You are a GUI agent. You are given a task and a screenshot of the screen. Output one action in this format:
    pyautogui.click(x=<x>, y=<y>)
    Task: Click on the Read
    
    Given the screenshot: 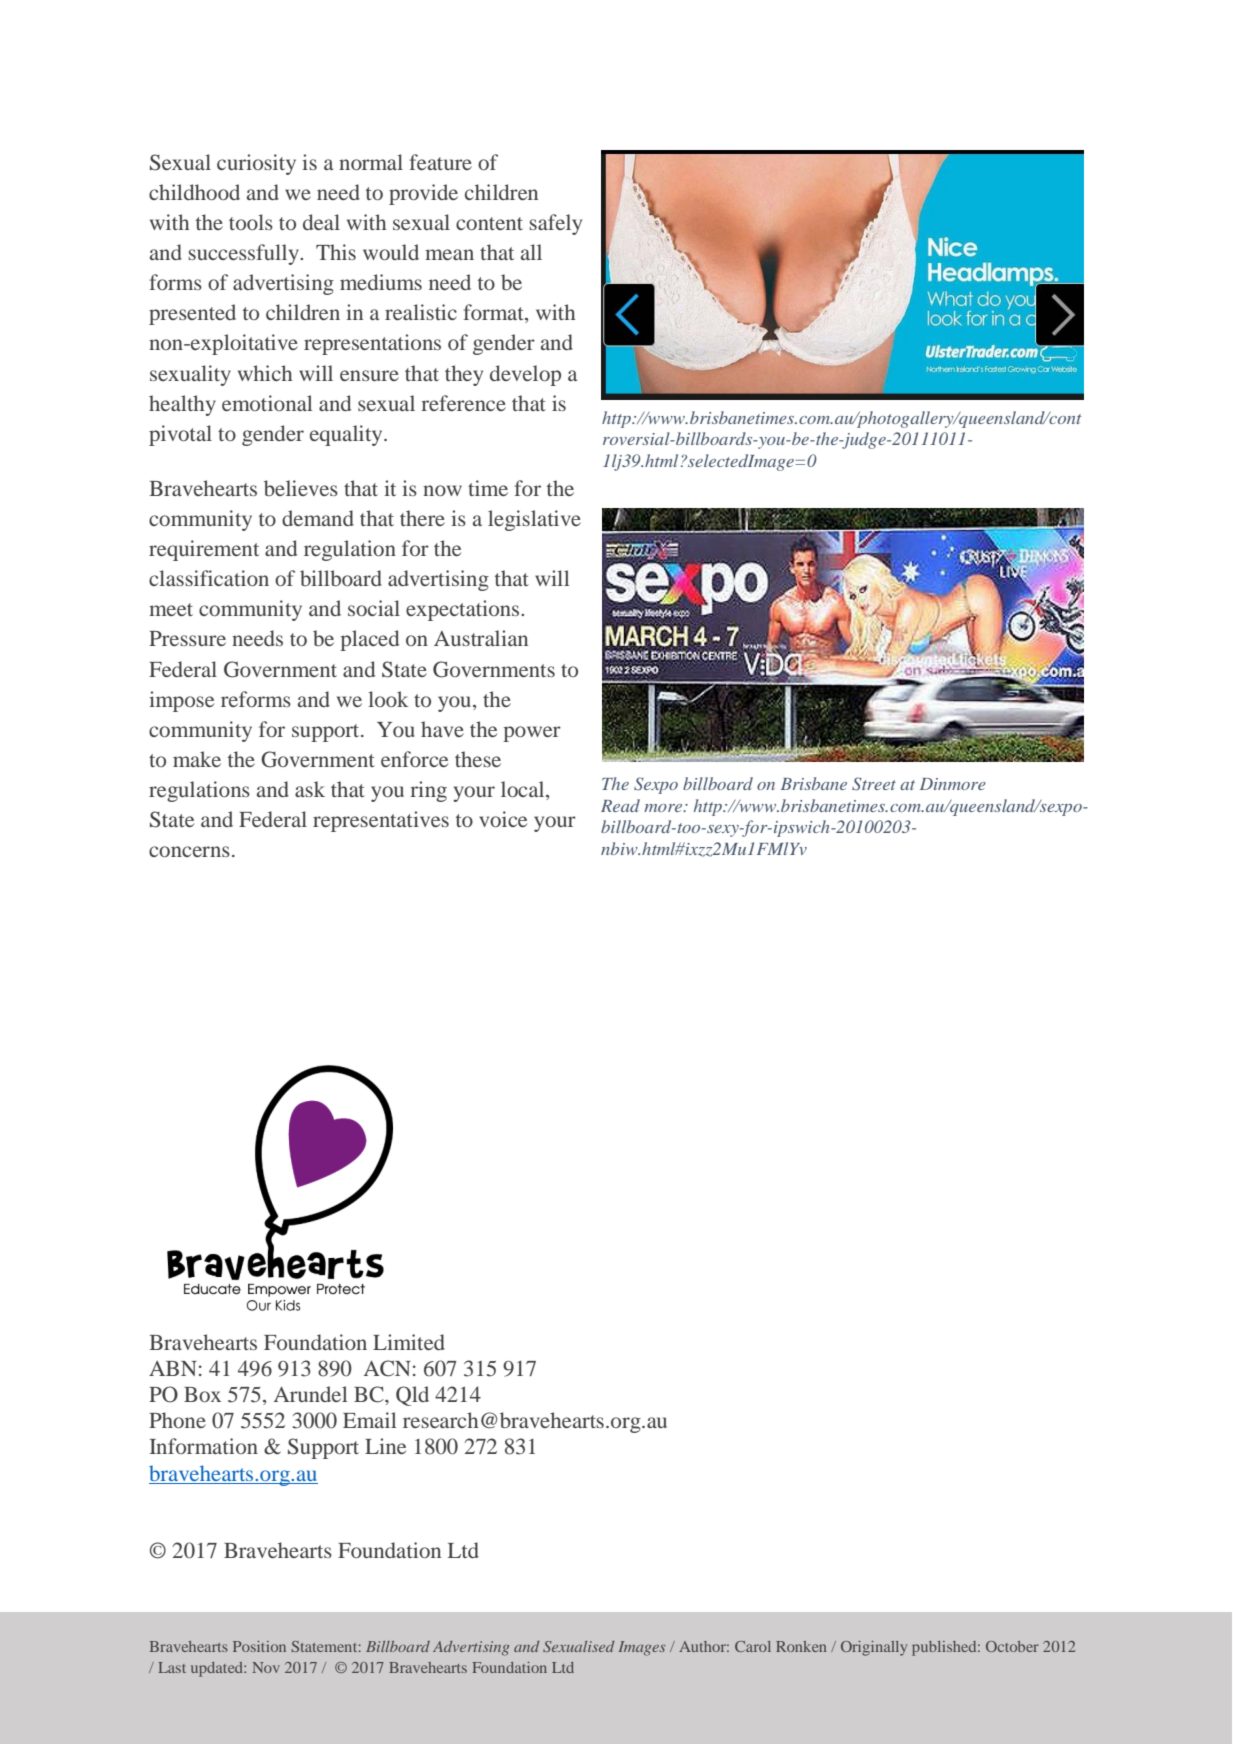 What is the action you would take?
    pyautogui.click(x=620, y=805)
